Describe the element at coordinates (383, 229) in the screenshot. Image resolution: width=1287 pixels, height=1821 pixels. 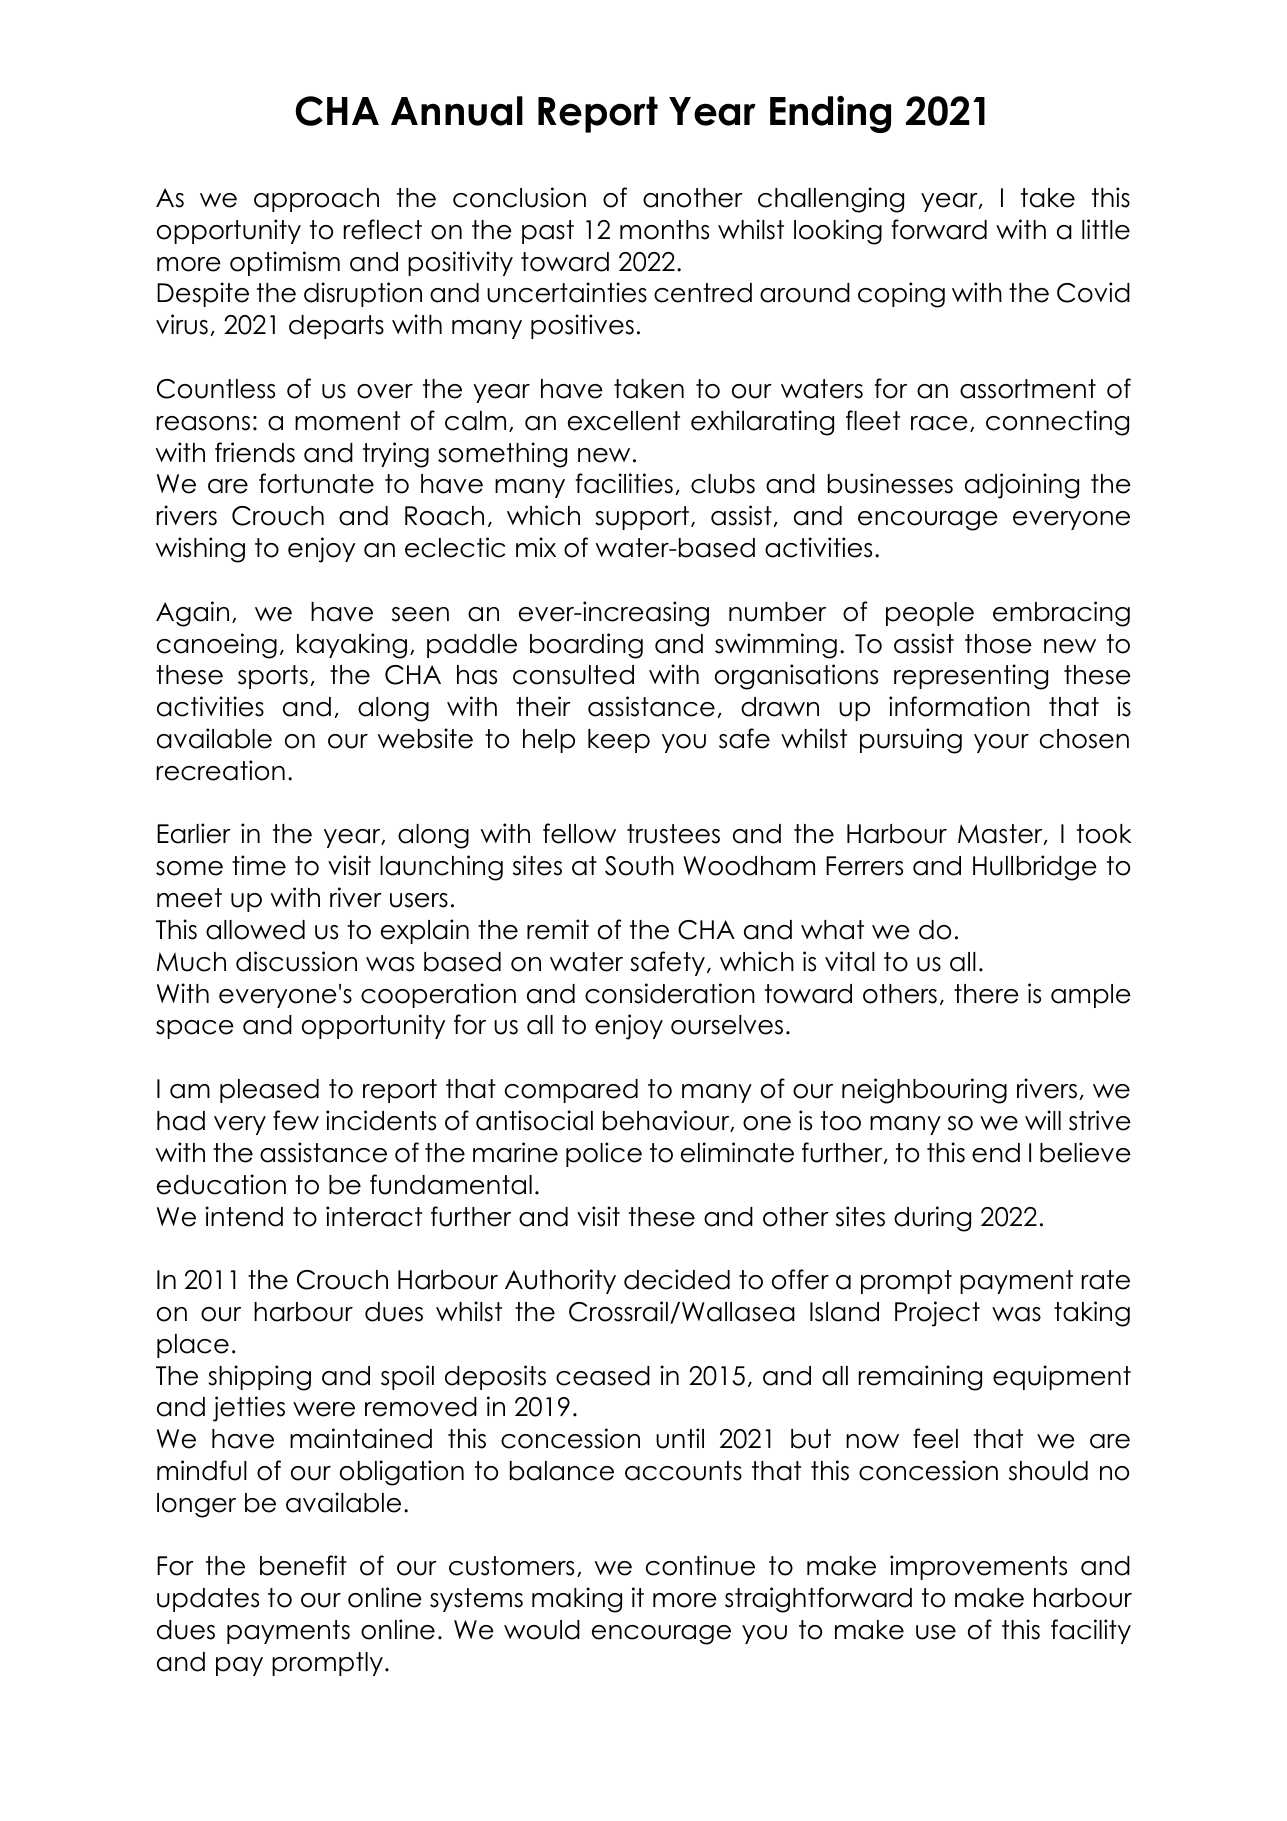
I see `reflect` at that location.
